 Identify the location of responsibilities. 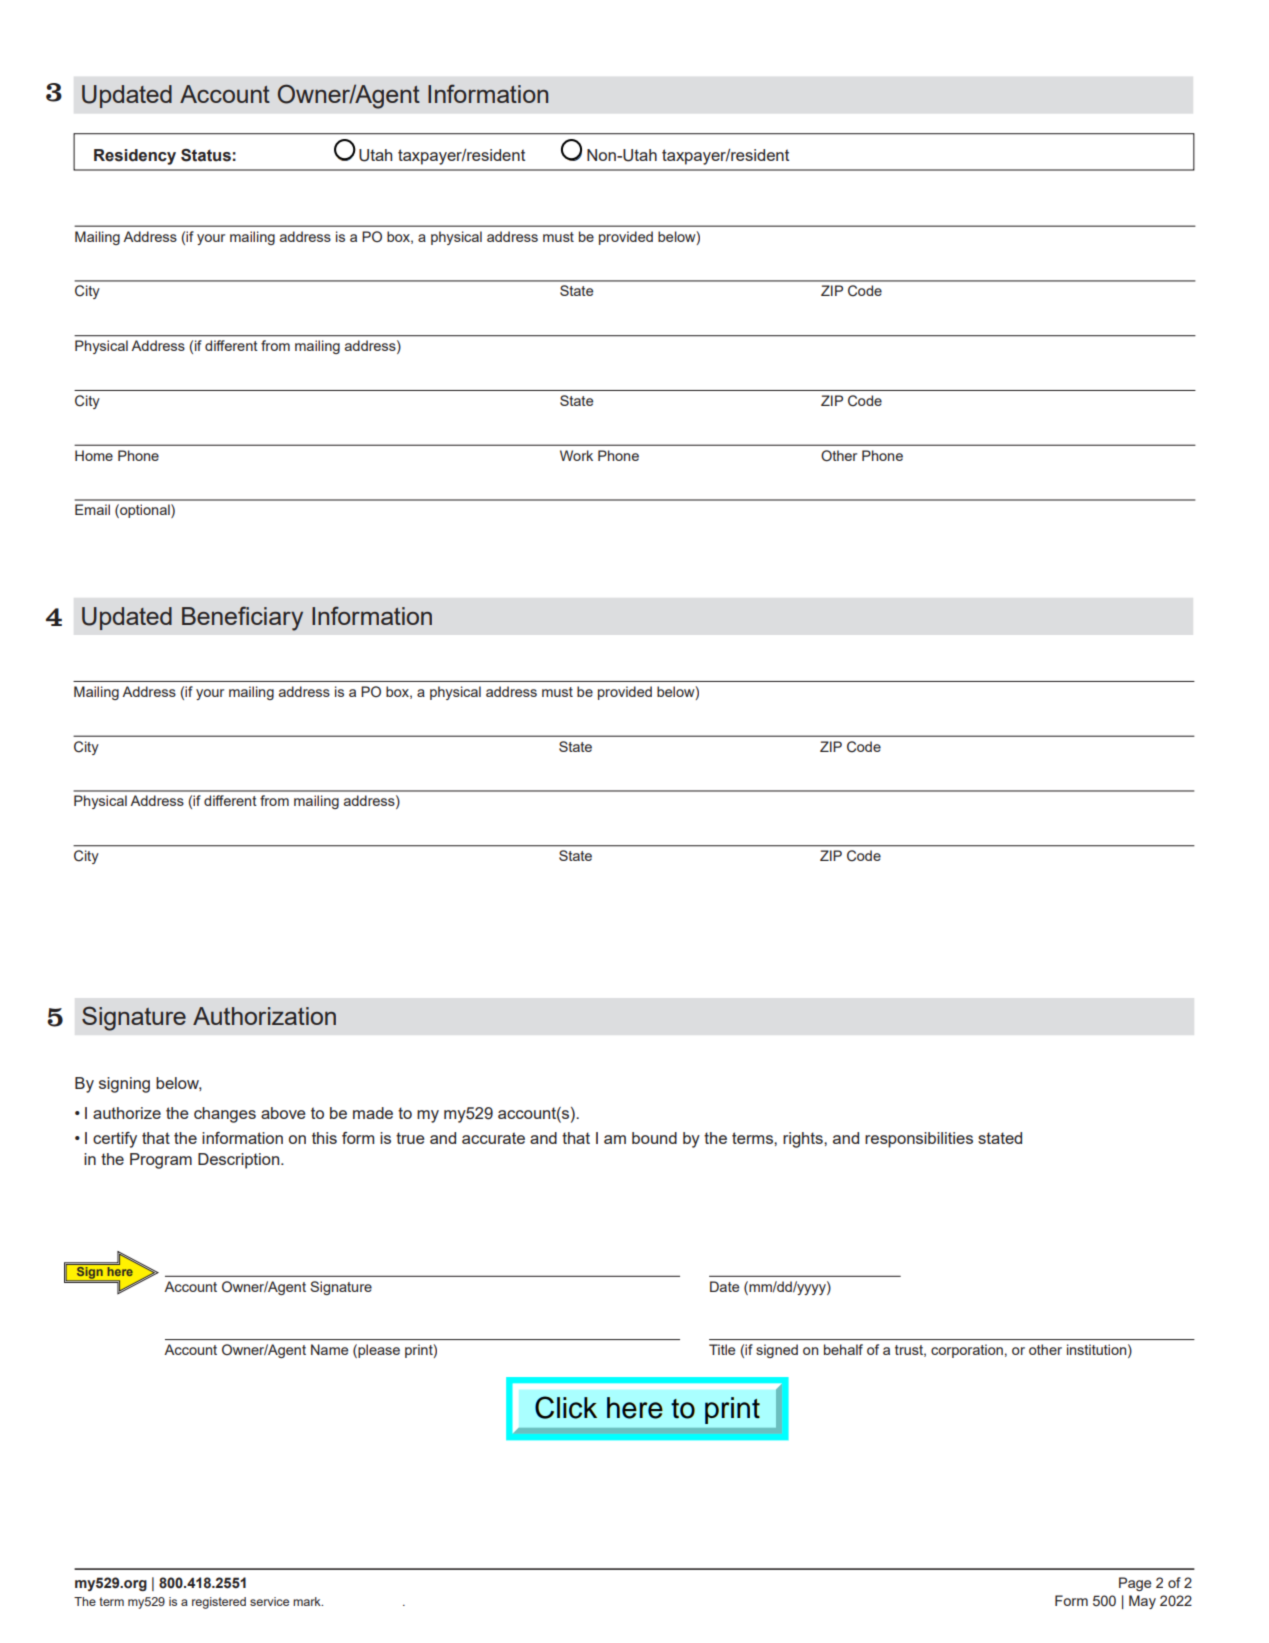
(919, 1140).
